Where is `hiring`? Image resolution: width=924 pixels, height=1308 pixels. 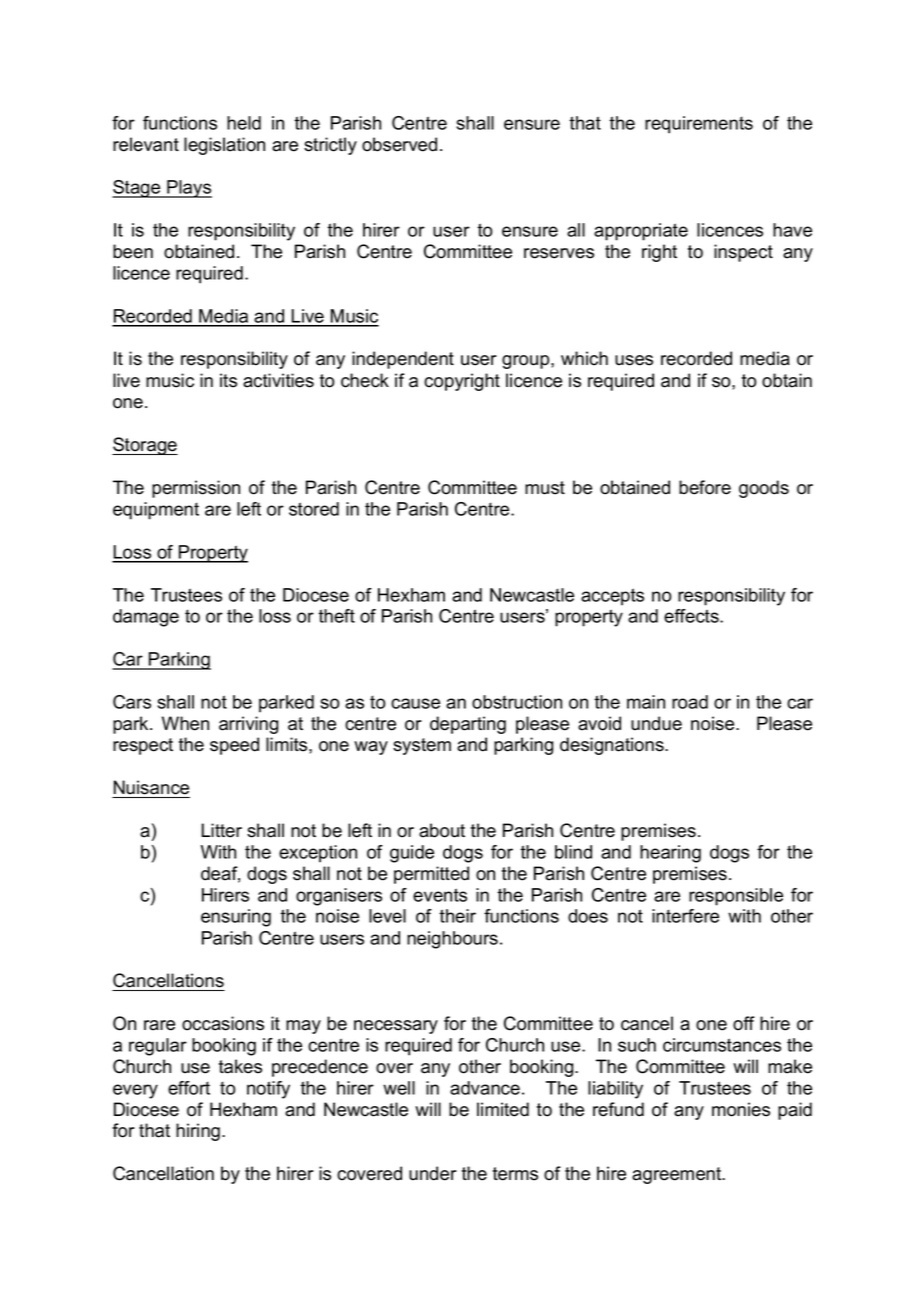
hiring is located at coordinates (198, 1132).
